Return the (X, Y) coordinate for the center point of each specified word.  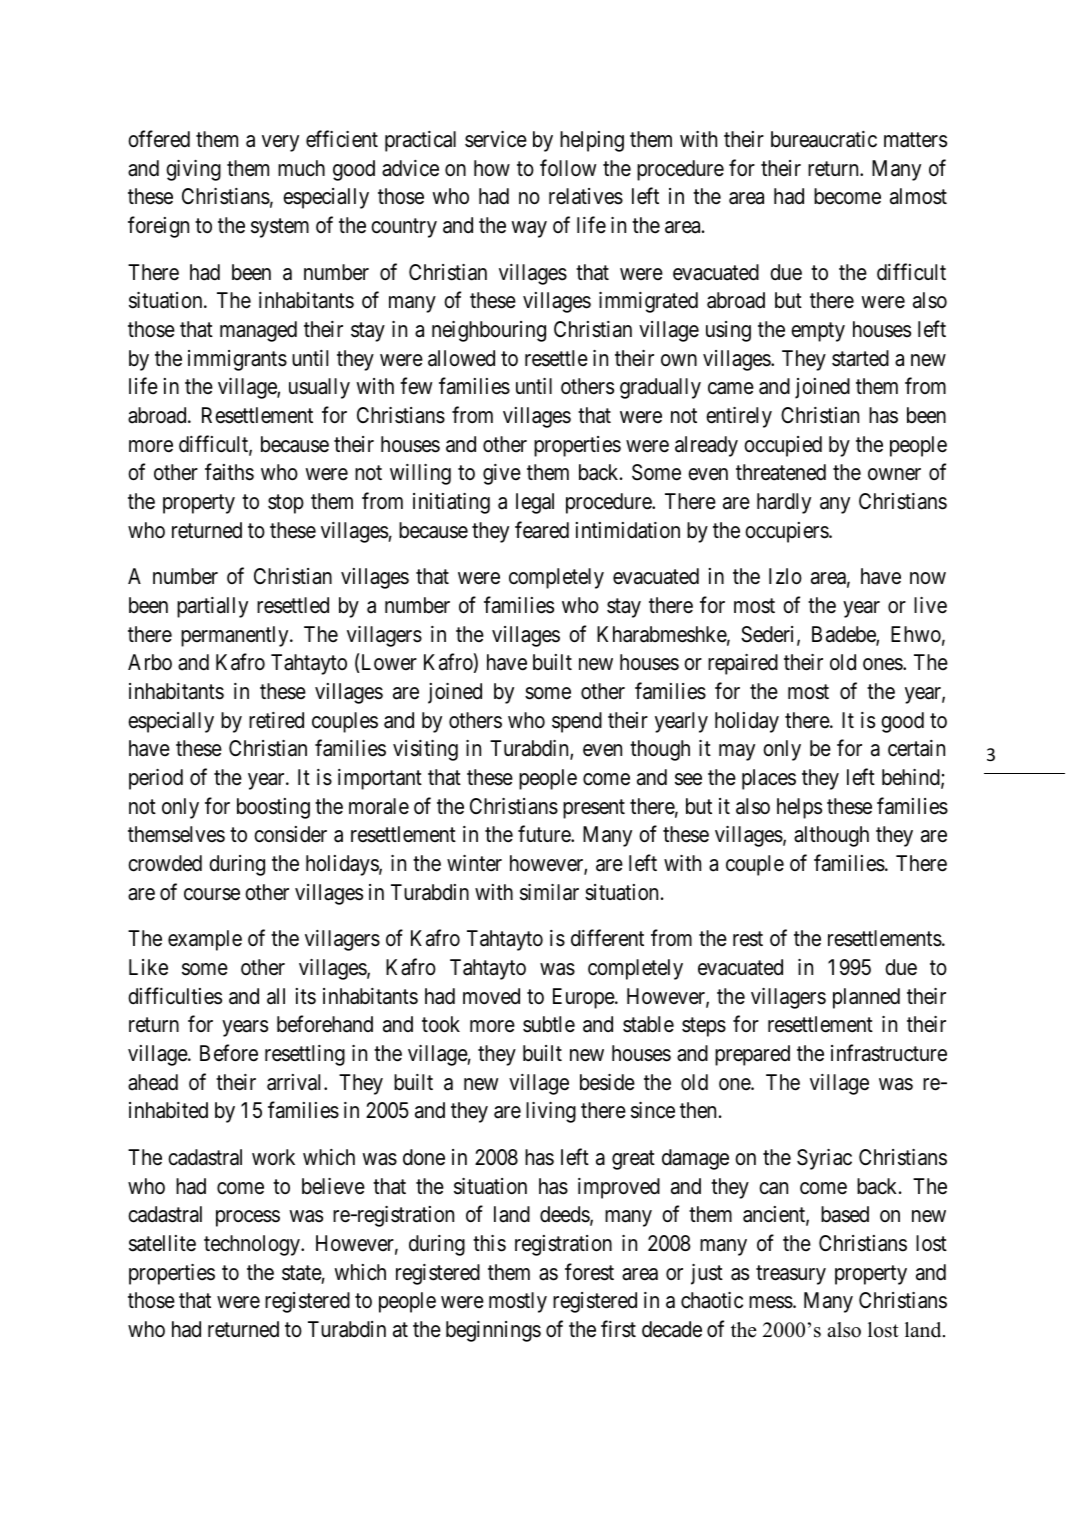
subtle (549, 1024)
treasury (791, 1275)
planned (866, 998)
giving (193, 170)
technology (253, 1245)
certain (916, 748)
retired (276, 720)
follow (568, 167)
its (306, 996)
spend (577, 722)
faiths (229, 472)
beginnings (493, 1331)
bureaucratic (824, 139)
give (502, 474)
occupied (783, 446)
